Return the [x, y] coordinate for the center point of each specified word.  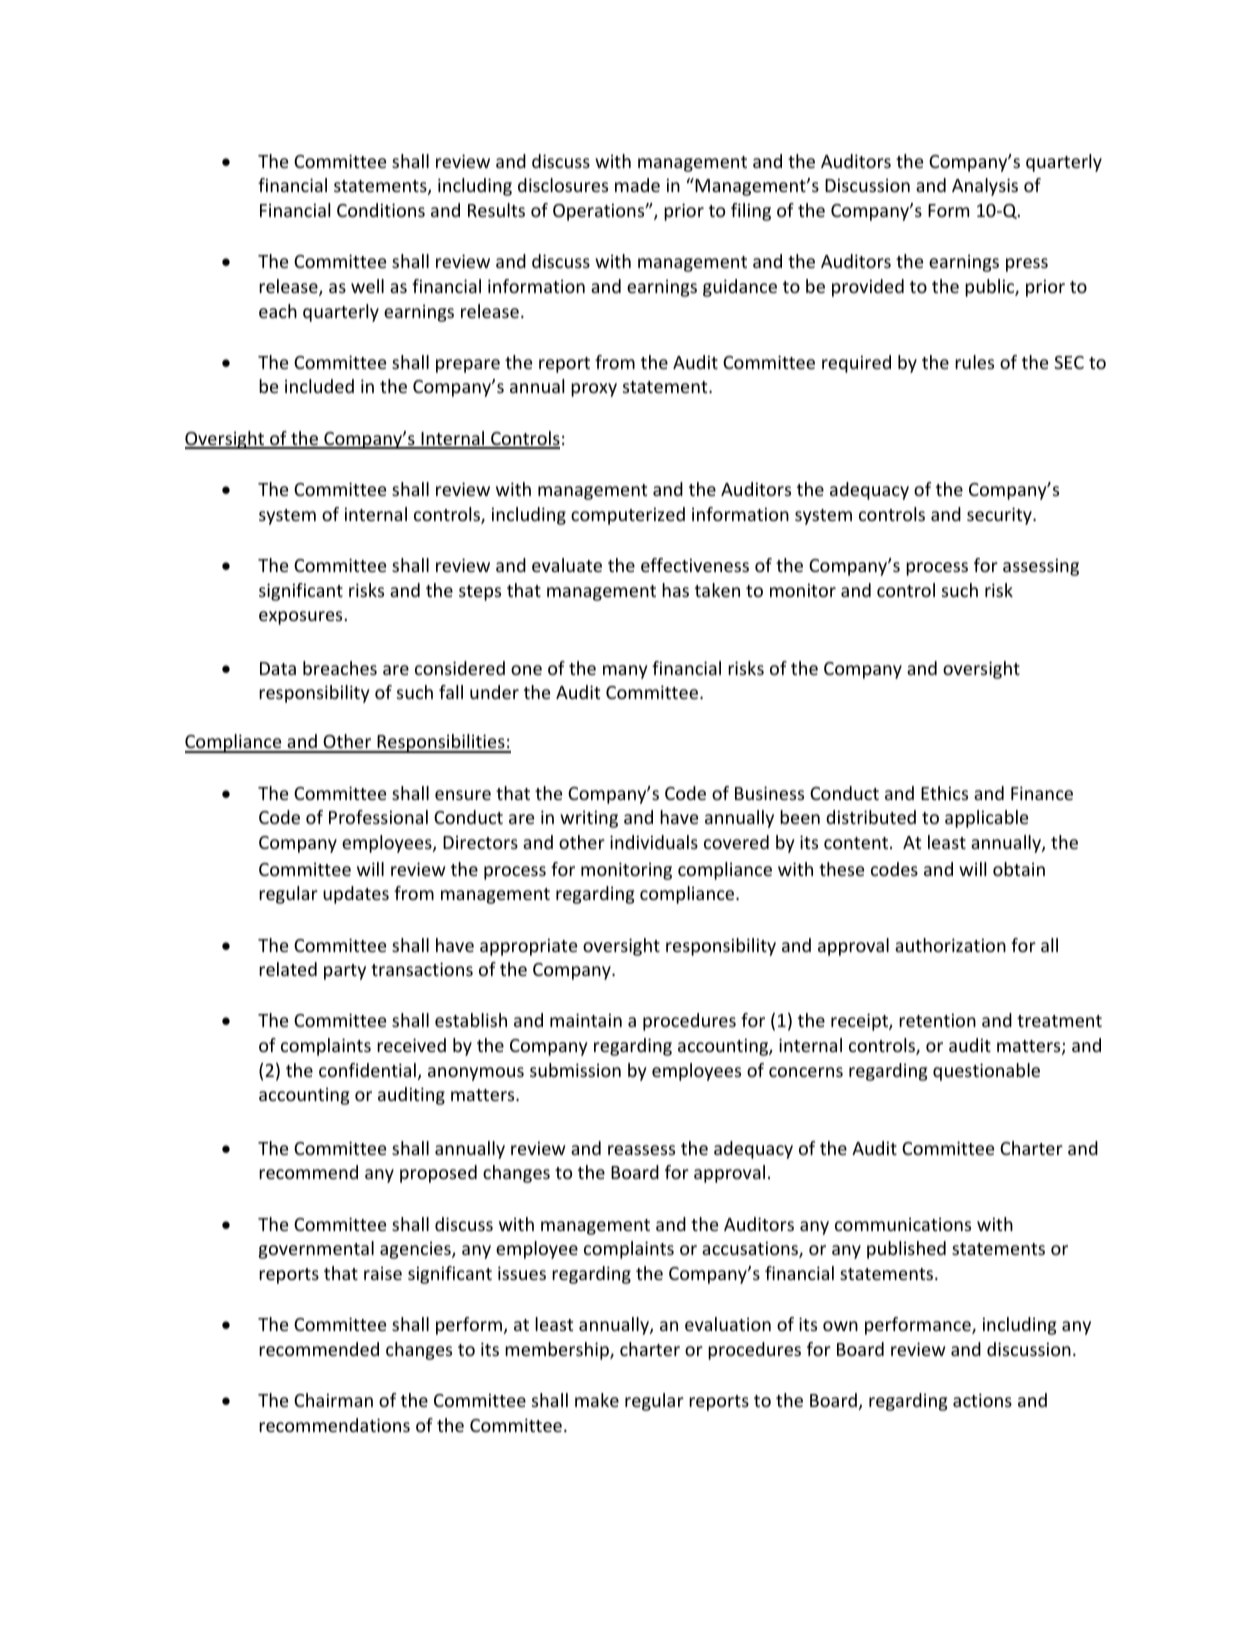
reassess [641, 1150]
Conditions [381, 210]
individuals [654, 842]
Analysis [985, 187]
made [637, 185]
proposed [438, 1174]
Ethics [944, 793]
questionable [986, 1072]
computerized [628, 516]
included [319, 386]
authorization [950, 945]
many [625, 672]
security [1000, 516]
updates [356, 895]
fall [451, 692]
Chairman [333, 1400]
